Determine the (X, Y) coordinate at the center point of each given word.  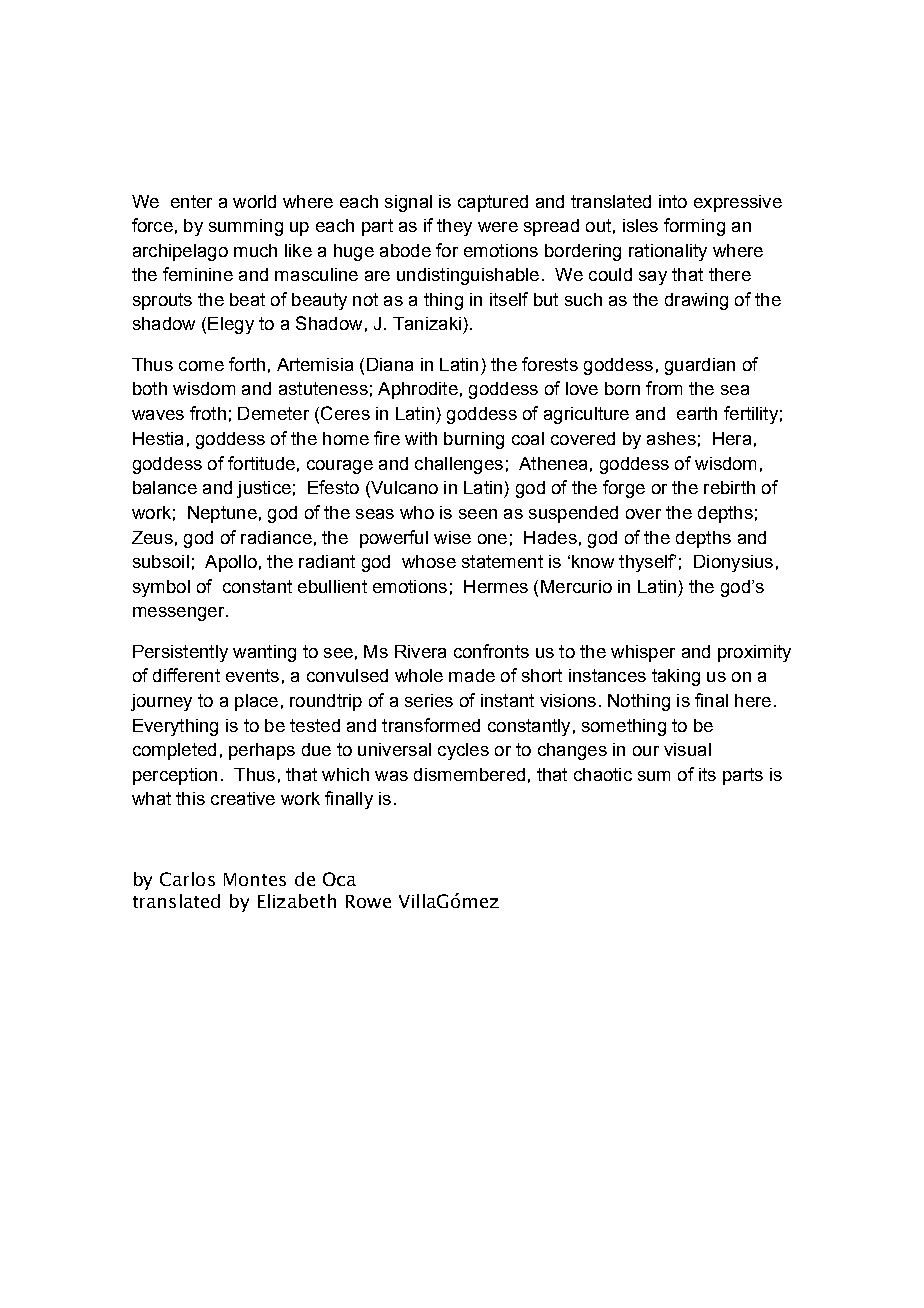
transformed (431, 725)
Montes (255, 879)
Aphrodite (418, 390)
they (454, 227)
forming (694, 227)
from (664, 388)
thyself (647, 563)
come (201, 366)
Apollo (231, 563)
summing (246, 227)
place (256, 702)
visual (687, 749)
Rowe (368, 901)
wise (452, 537)
